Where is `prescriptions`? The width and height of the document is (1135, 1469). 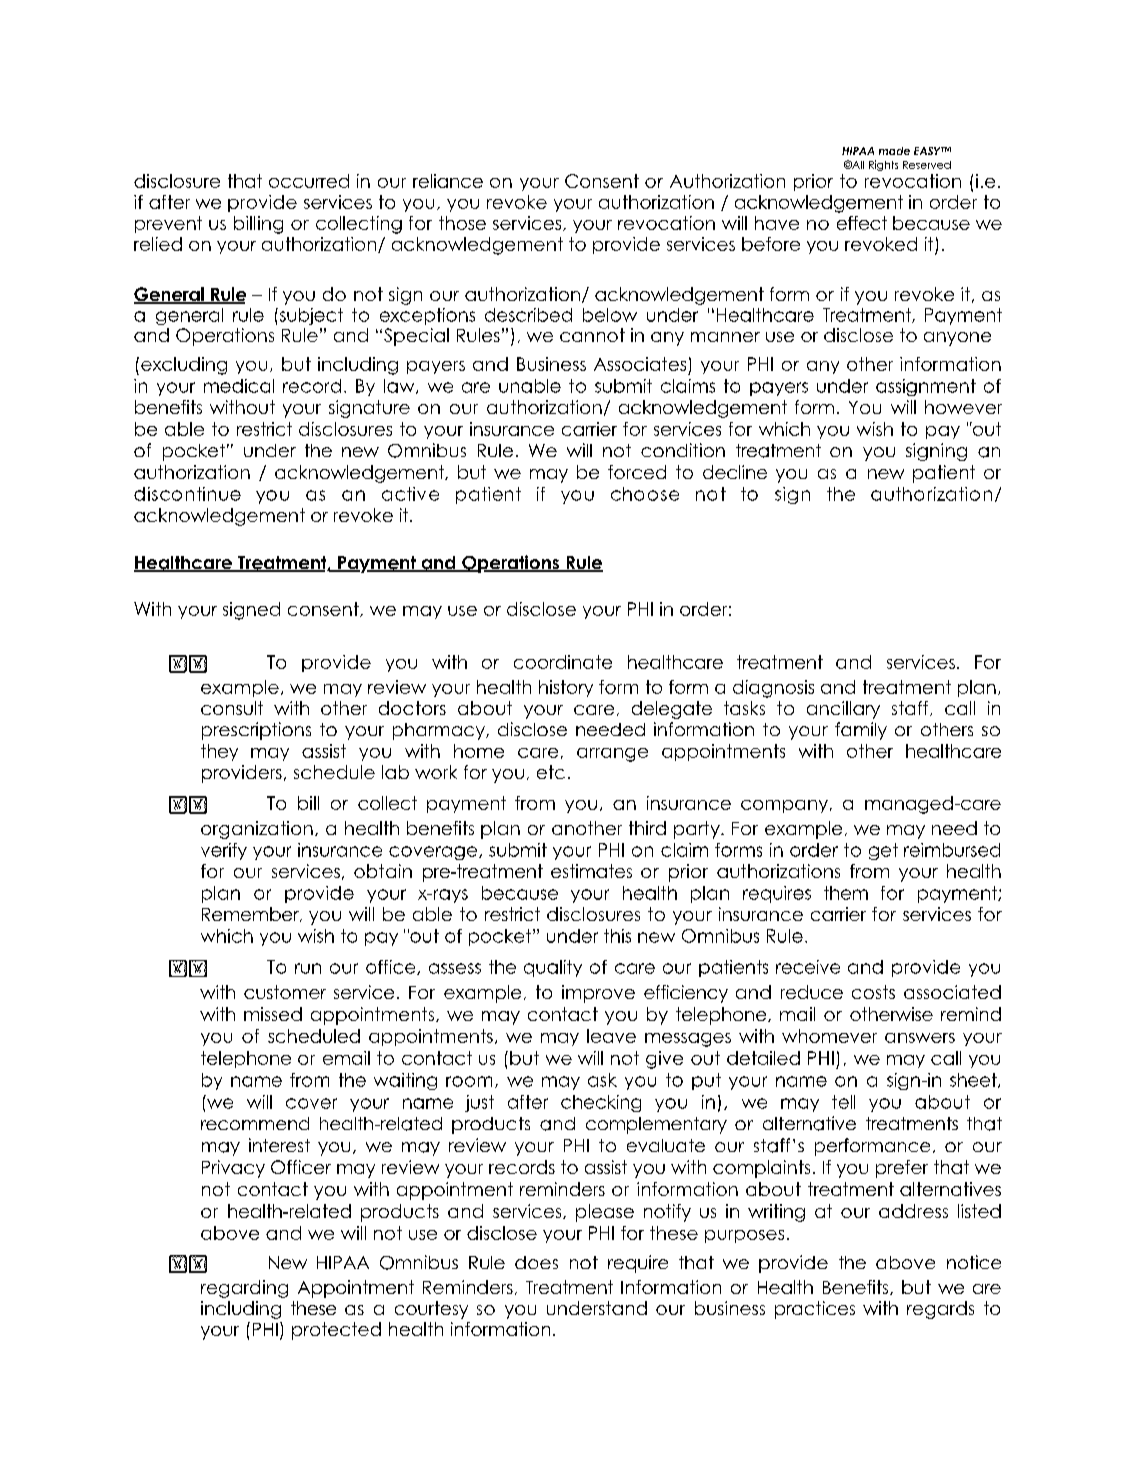
prescriptions is located at coordinates (256, 731).
